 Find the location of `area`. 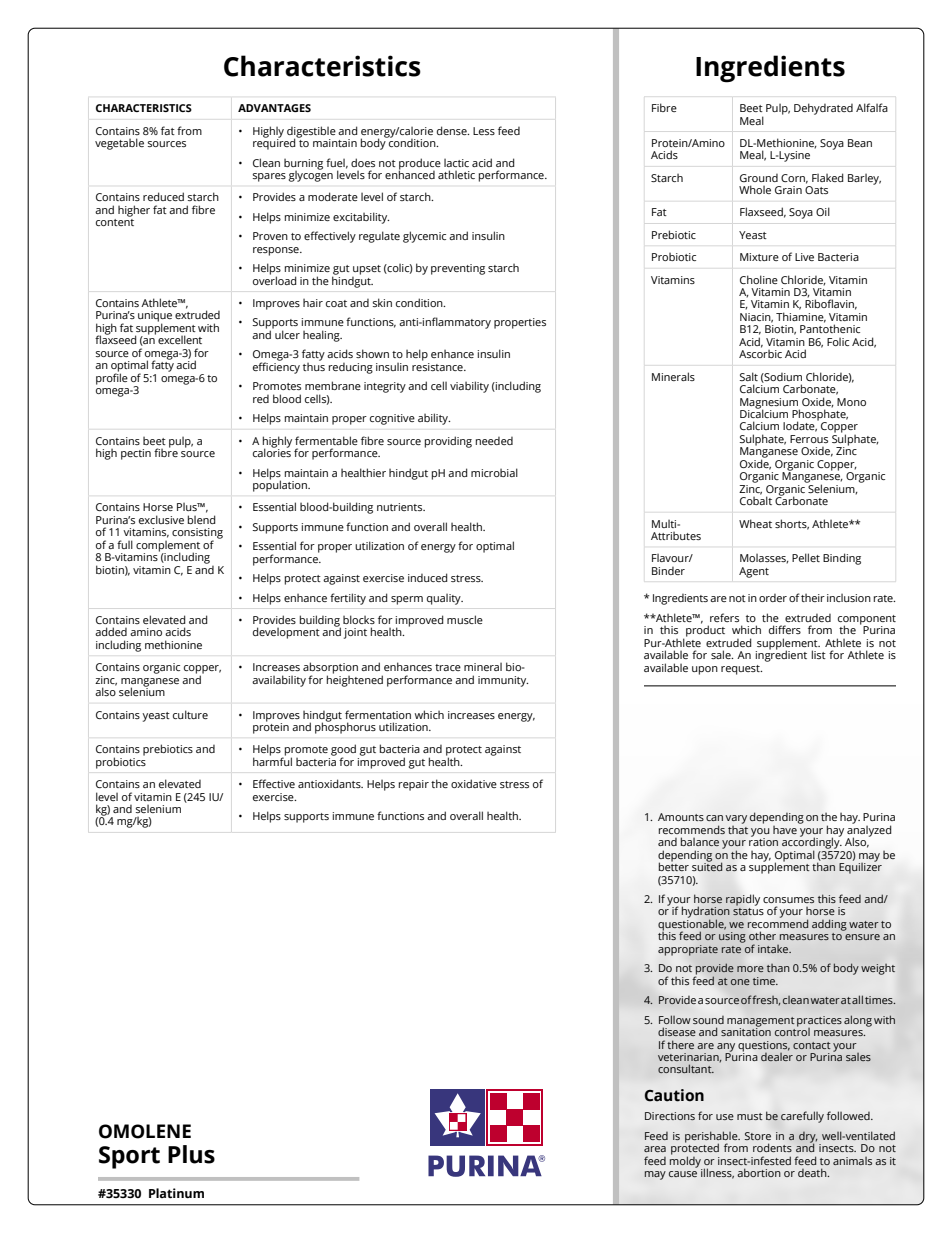

area is located at coordinates (655, 1149).
